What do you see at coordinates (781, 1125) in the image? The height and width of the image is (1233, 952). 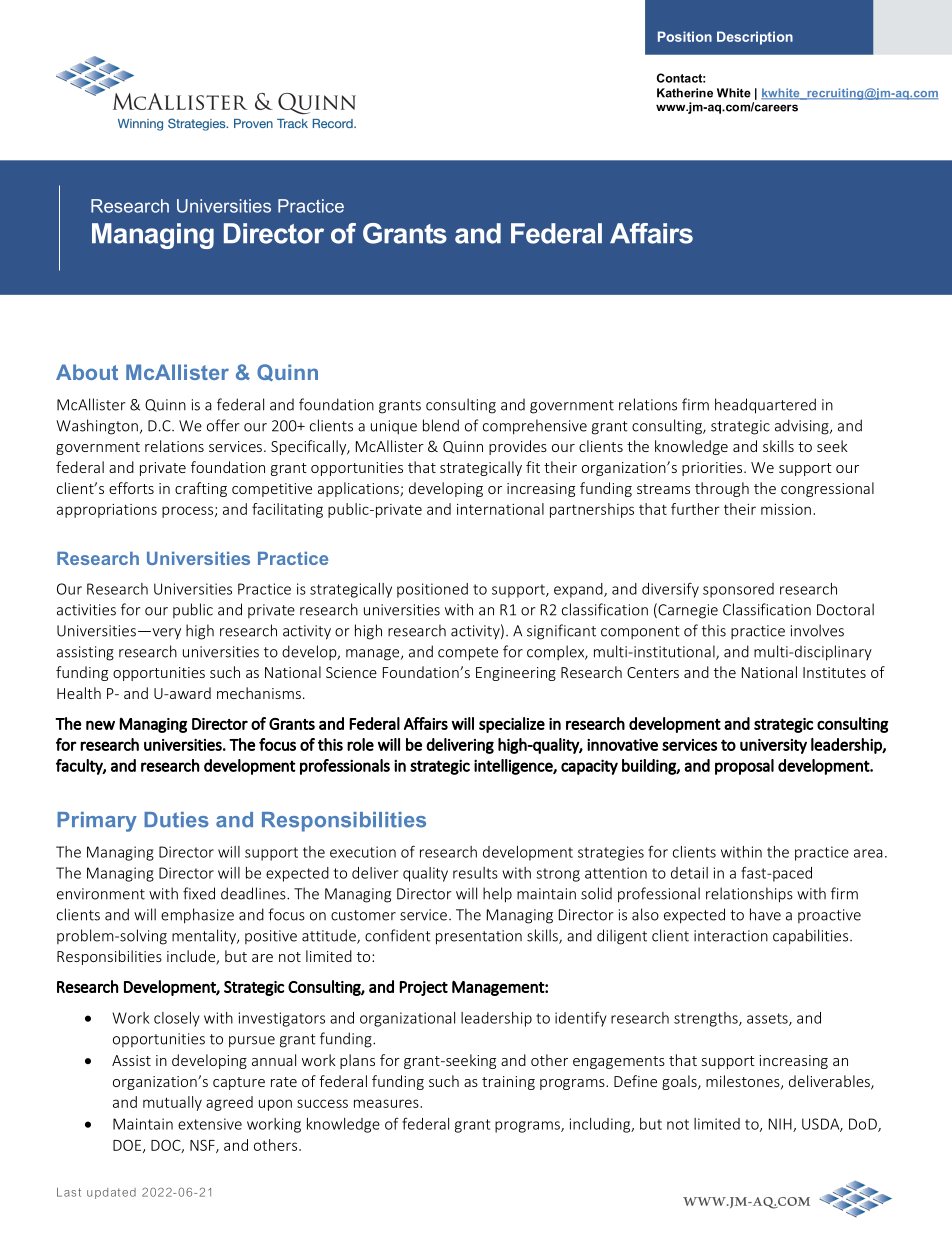 I see `NIH` at bounding box center [781, 1125].
